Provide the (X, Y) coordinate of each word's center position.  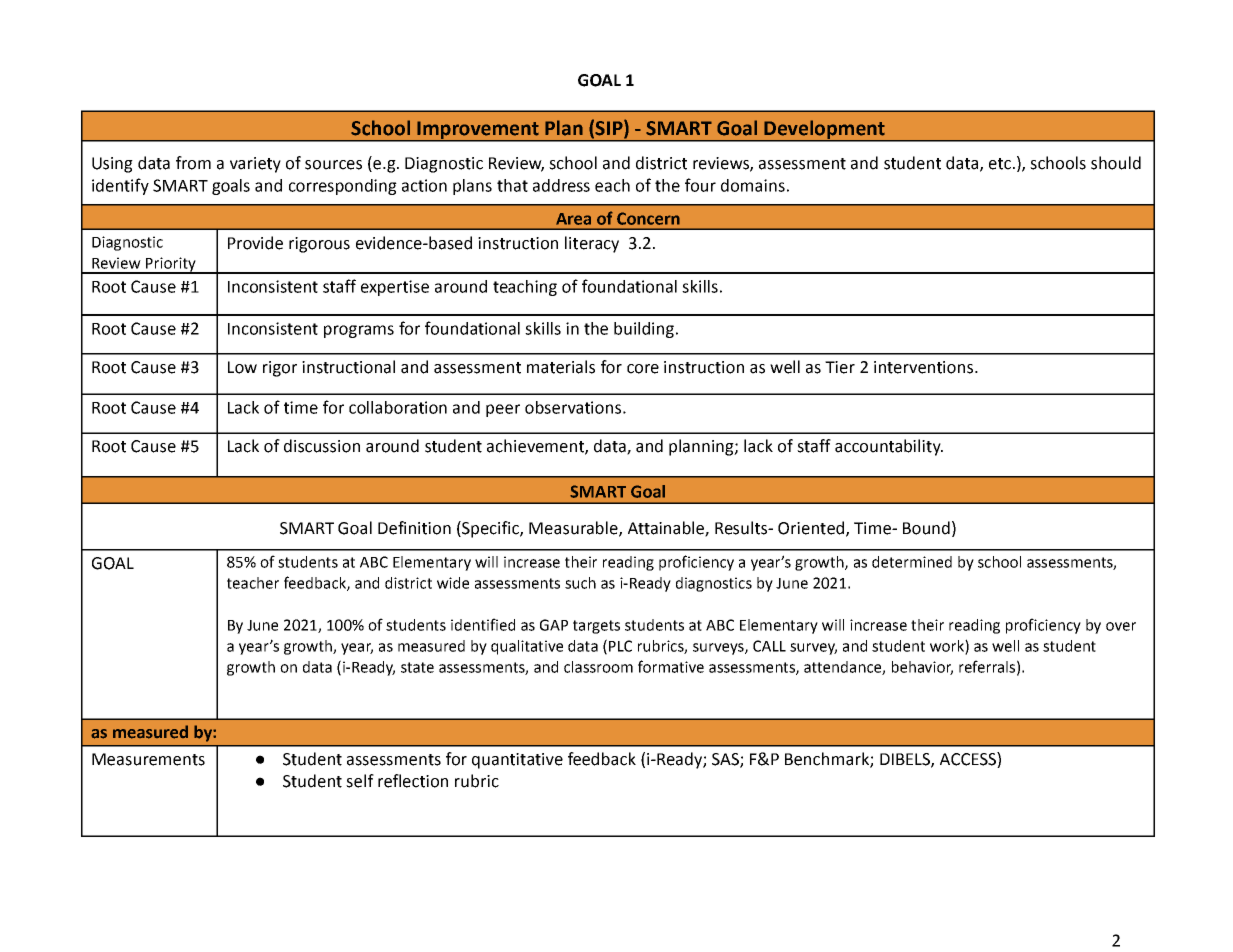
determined (912, 562)
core (643, 369)
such (580, 583)
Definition (414, 528)
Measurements (148, 759)
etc (1000, 164)
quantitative (517, 761)
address (561, 185)
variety (255, 165)
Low (242, 367)
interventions (923, 367)
